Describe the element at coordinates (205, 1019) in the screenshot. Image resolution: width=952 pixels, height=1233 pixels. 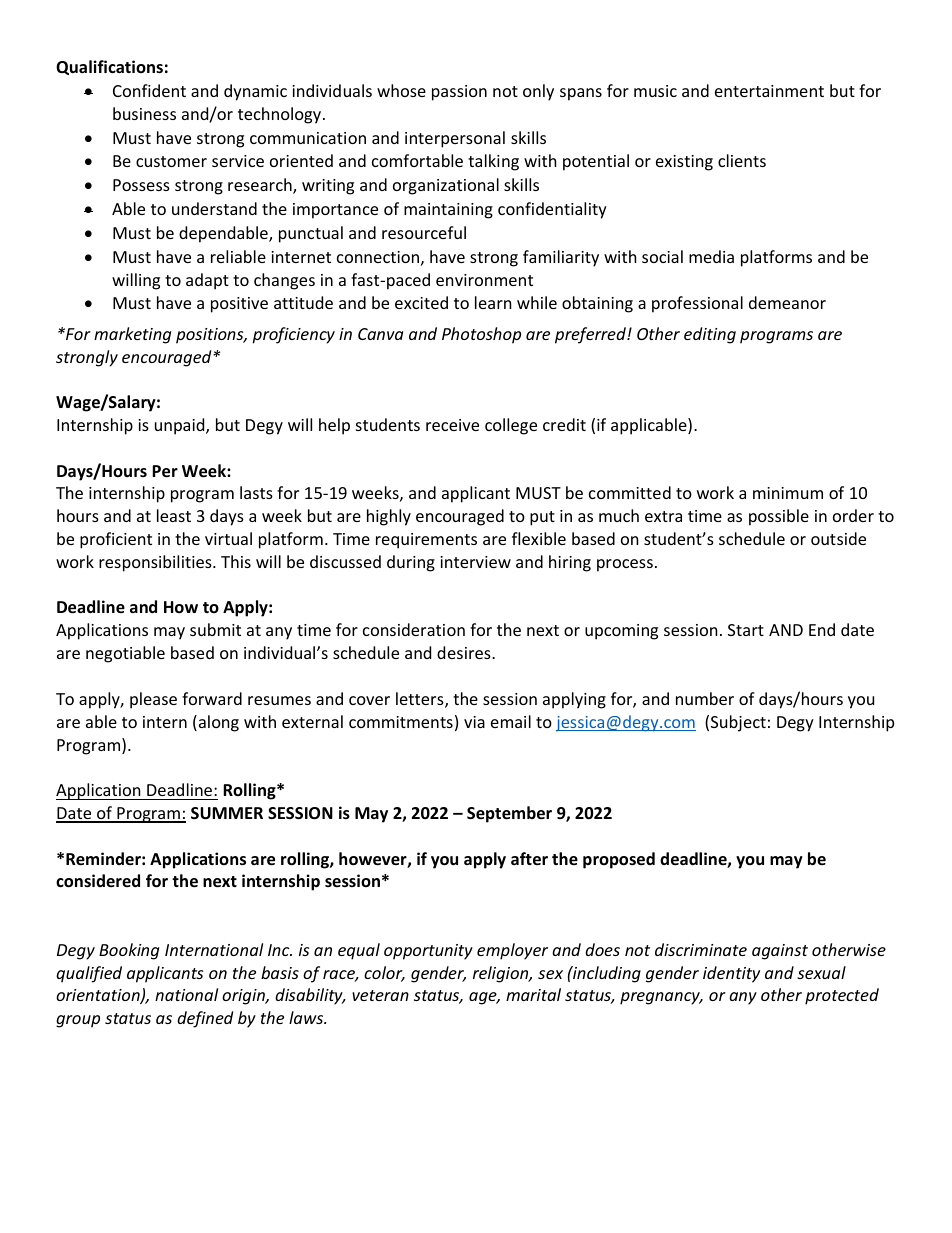
I see `defined` at that location.
